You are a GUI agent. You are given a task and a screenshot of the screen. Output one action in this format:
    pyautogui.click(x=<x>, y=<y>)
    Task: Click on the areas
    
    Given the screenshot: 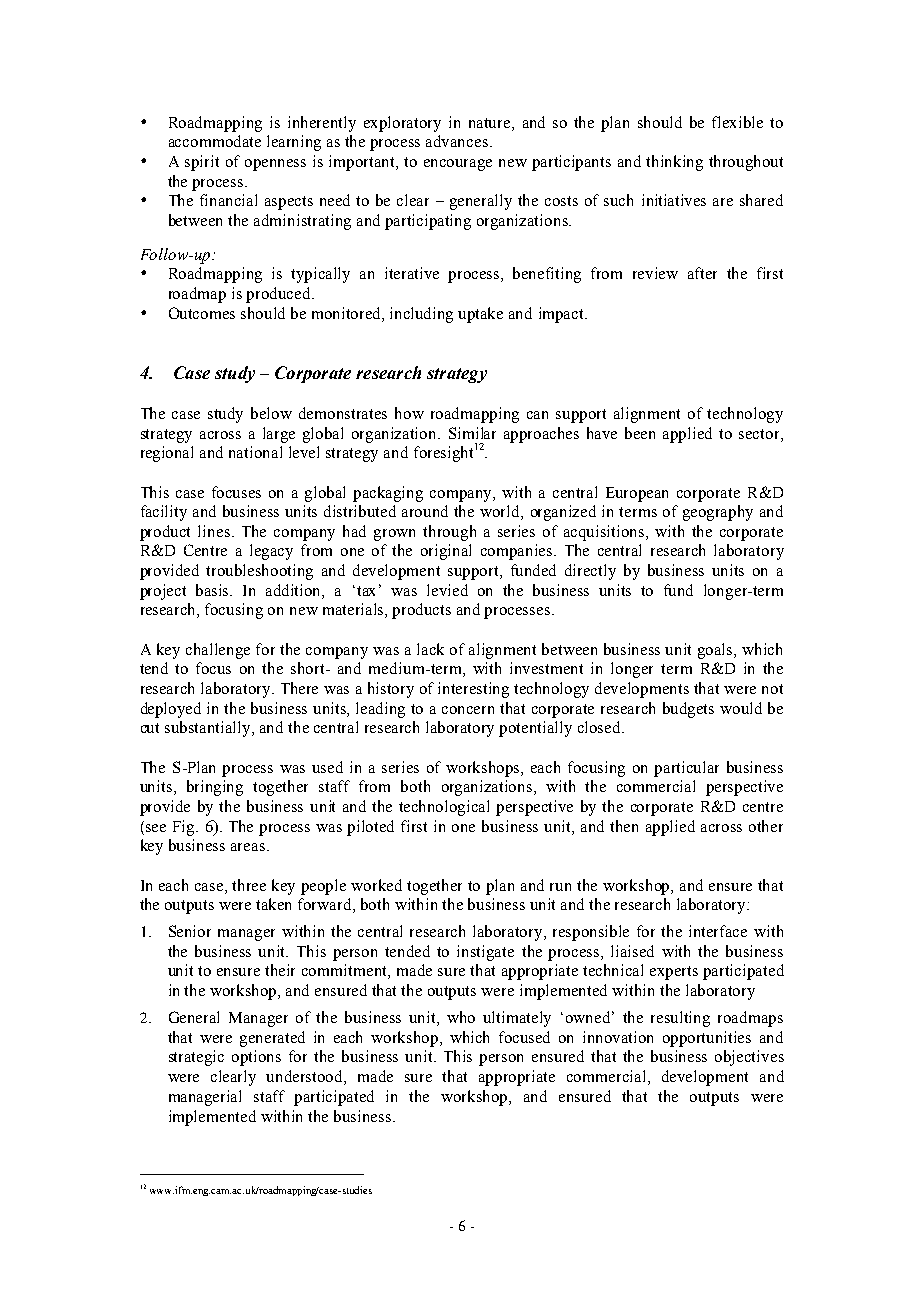 What is the action you would take?
    pyautogui.click(x=249, y=847)
